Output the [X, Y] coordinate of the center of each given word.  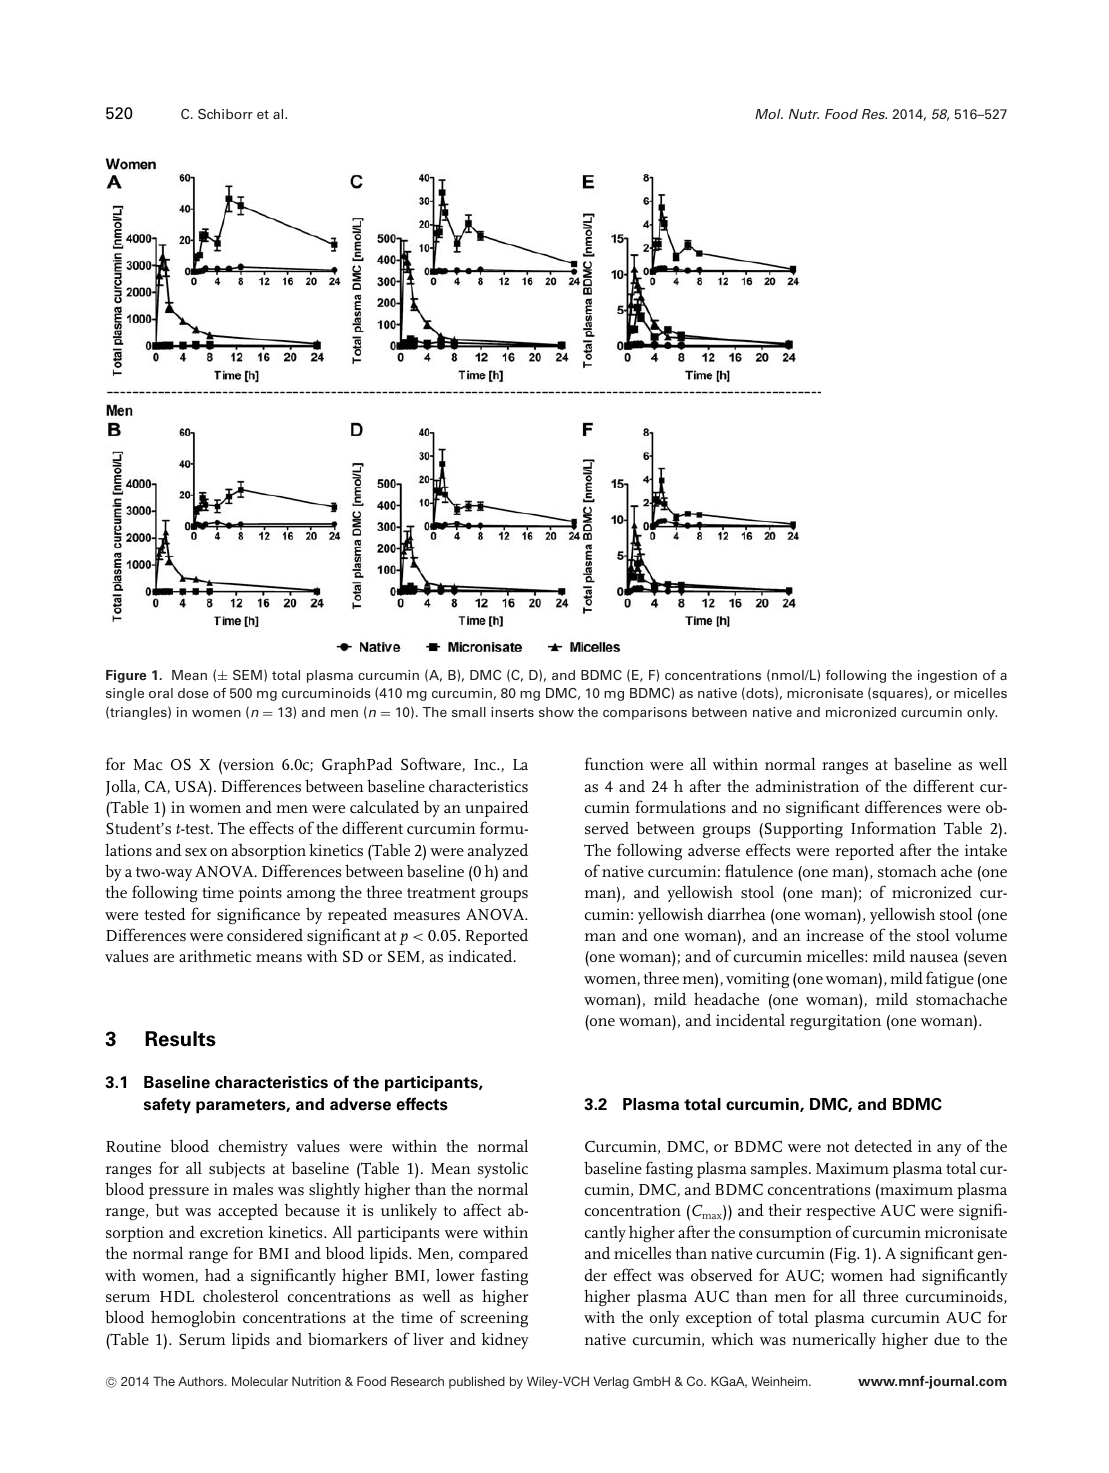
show [556, 712]
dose [193, 693]
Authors [202, 1381]
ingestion [947, 676]
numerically [834, 1340]
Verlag [611, 1382]
